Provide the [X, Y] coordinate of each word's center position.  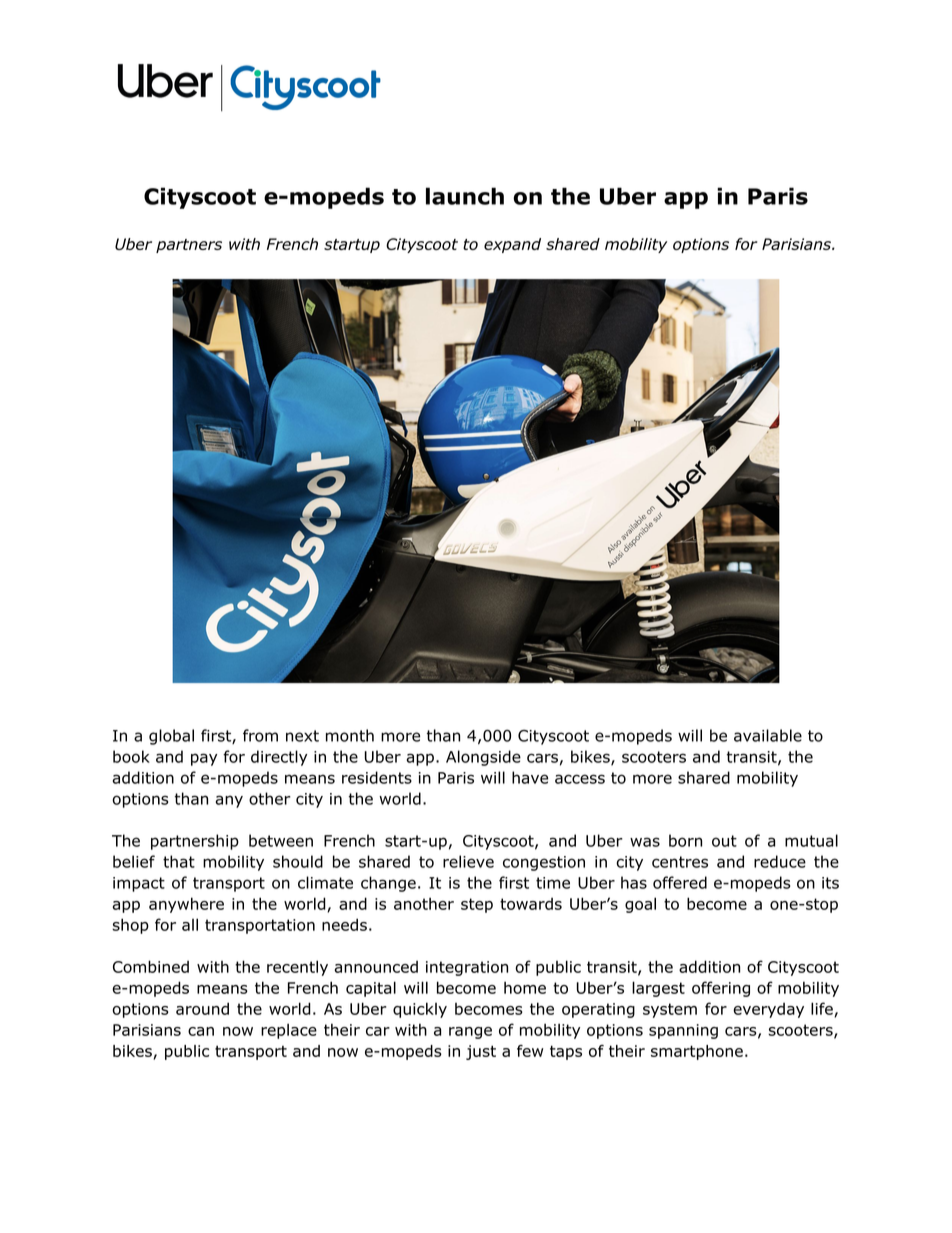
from [260, 735]
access [580, 779]
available [768, 735]
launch [465, 196]
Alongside [483, 758]
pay [204, 759]
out [724, 841]
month [350, 735]
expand [512, 245]
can [201, 1031]
